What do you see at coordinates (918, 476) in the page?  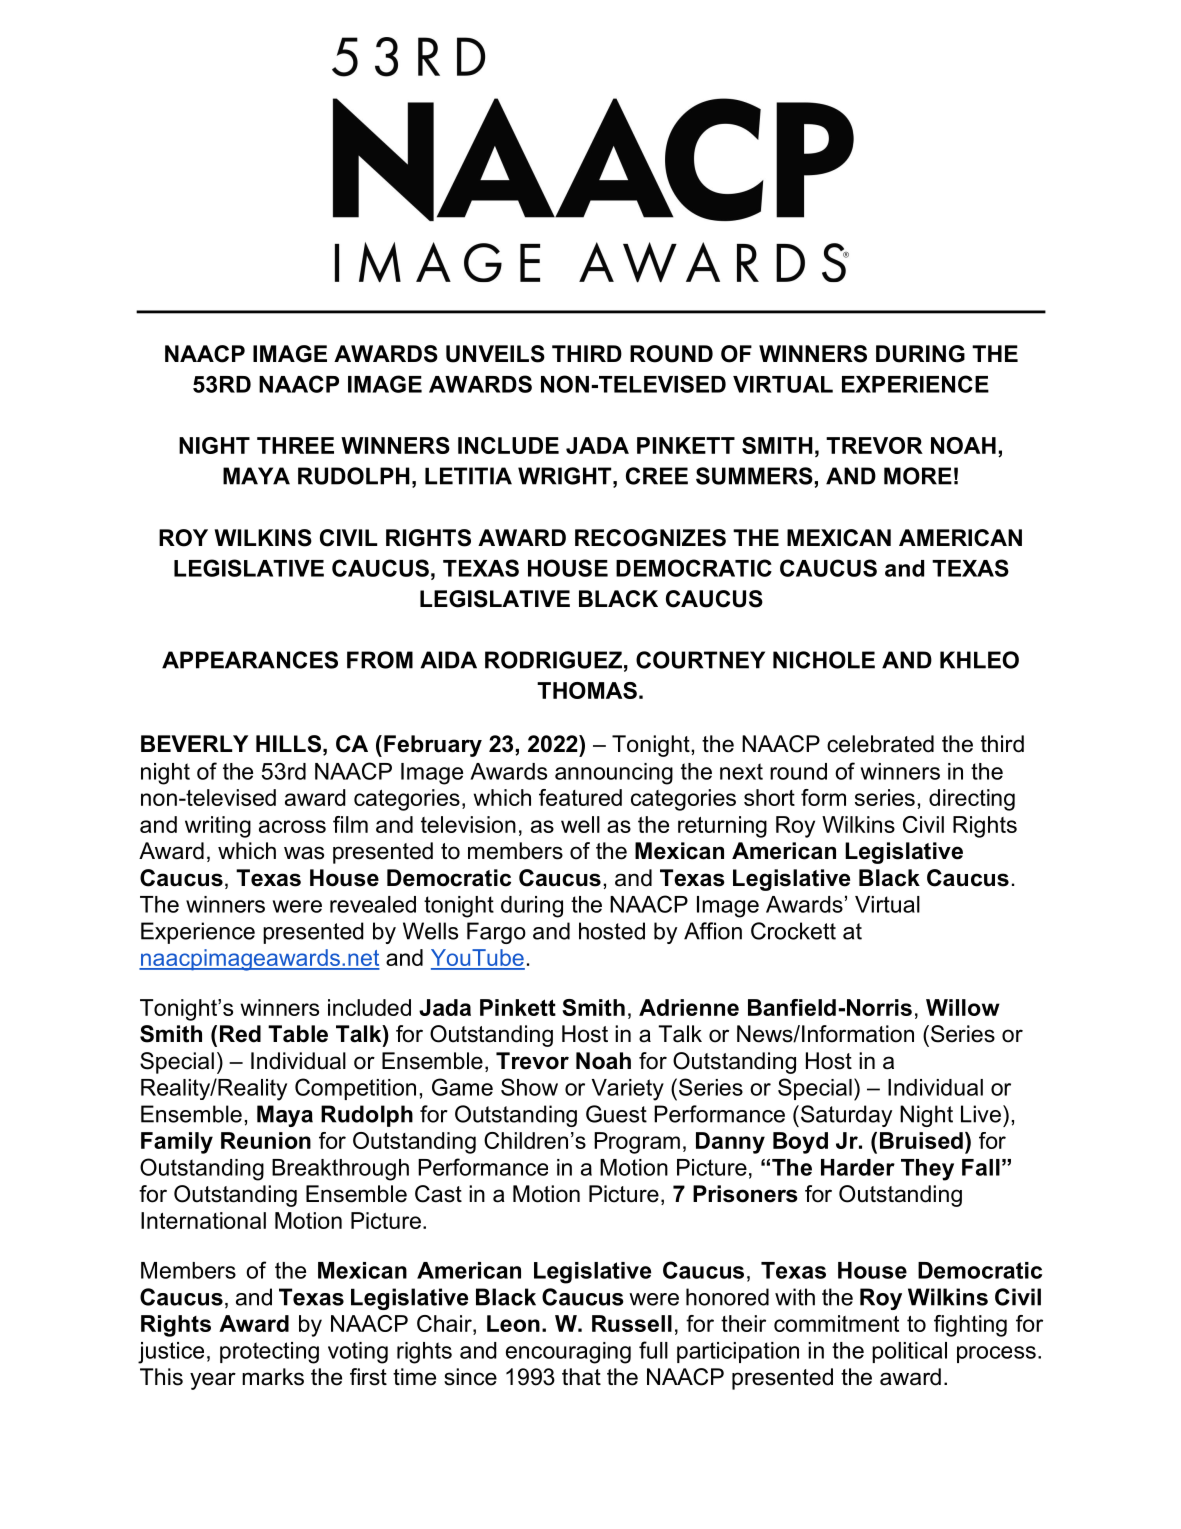 I see `MORE` at bounding box center [918, 476].
